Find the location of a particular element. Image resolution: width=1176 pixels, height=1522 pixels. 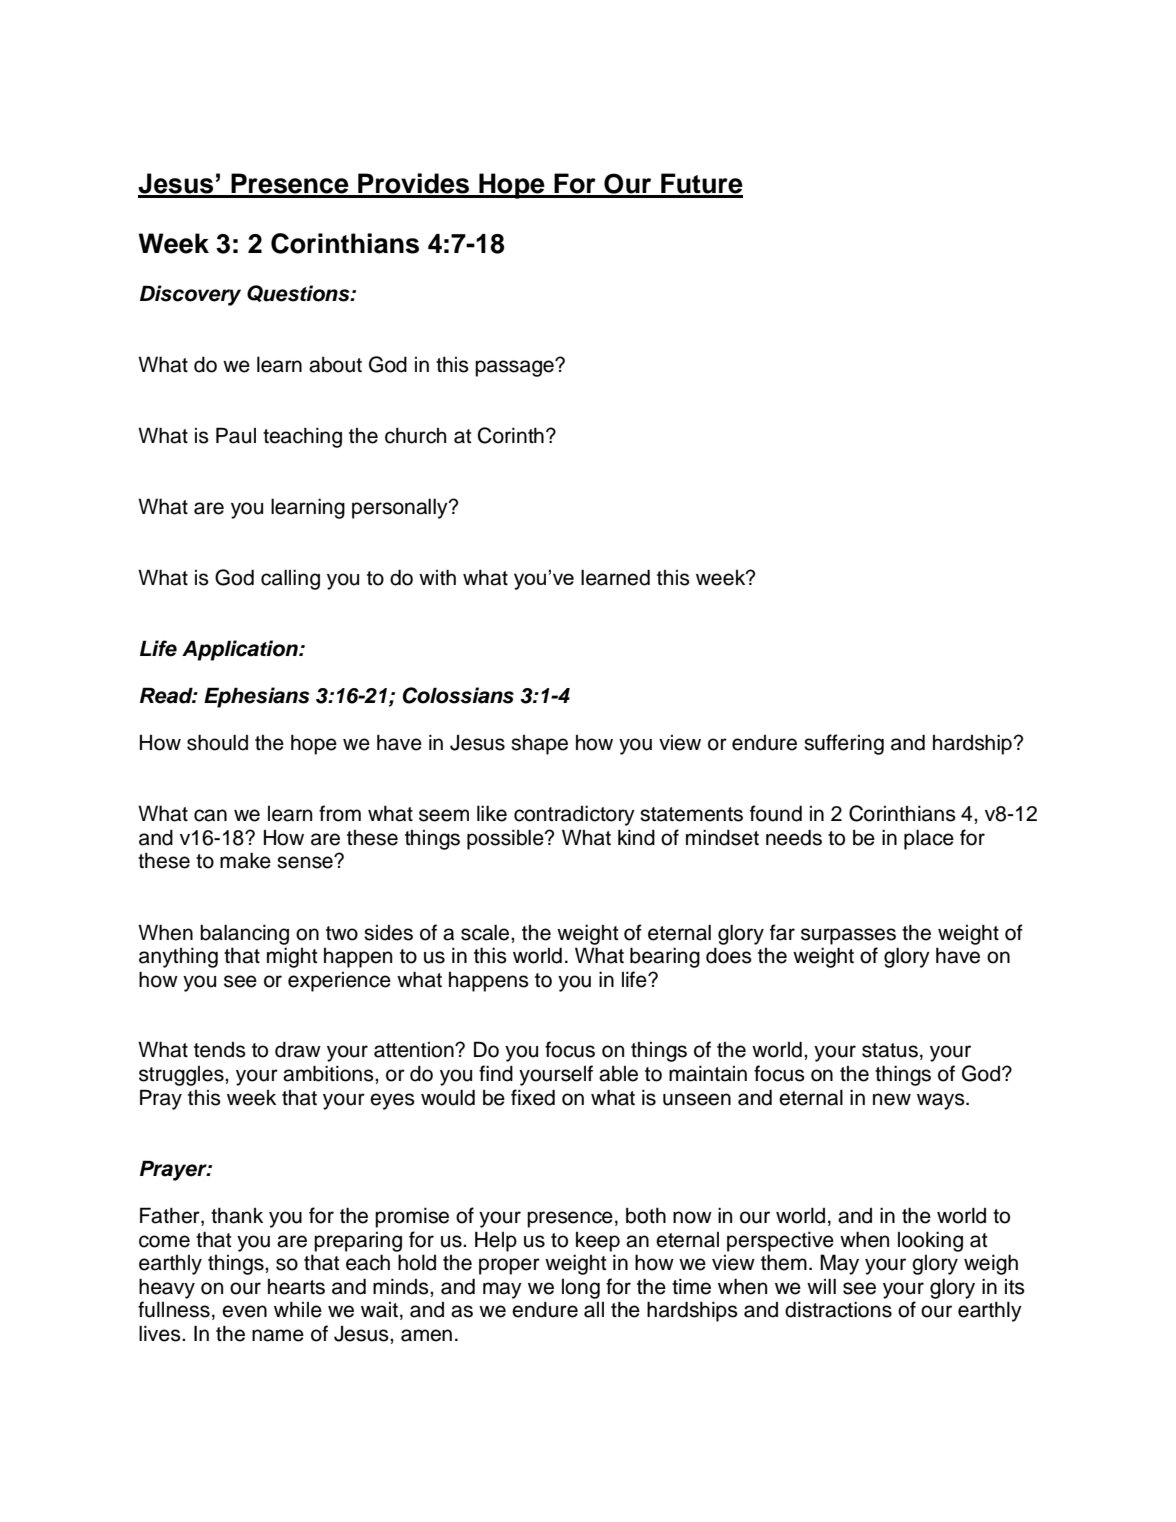

Questions is located at coordinates (299, 293).
